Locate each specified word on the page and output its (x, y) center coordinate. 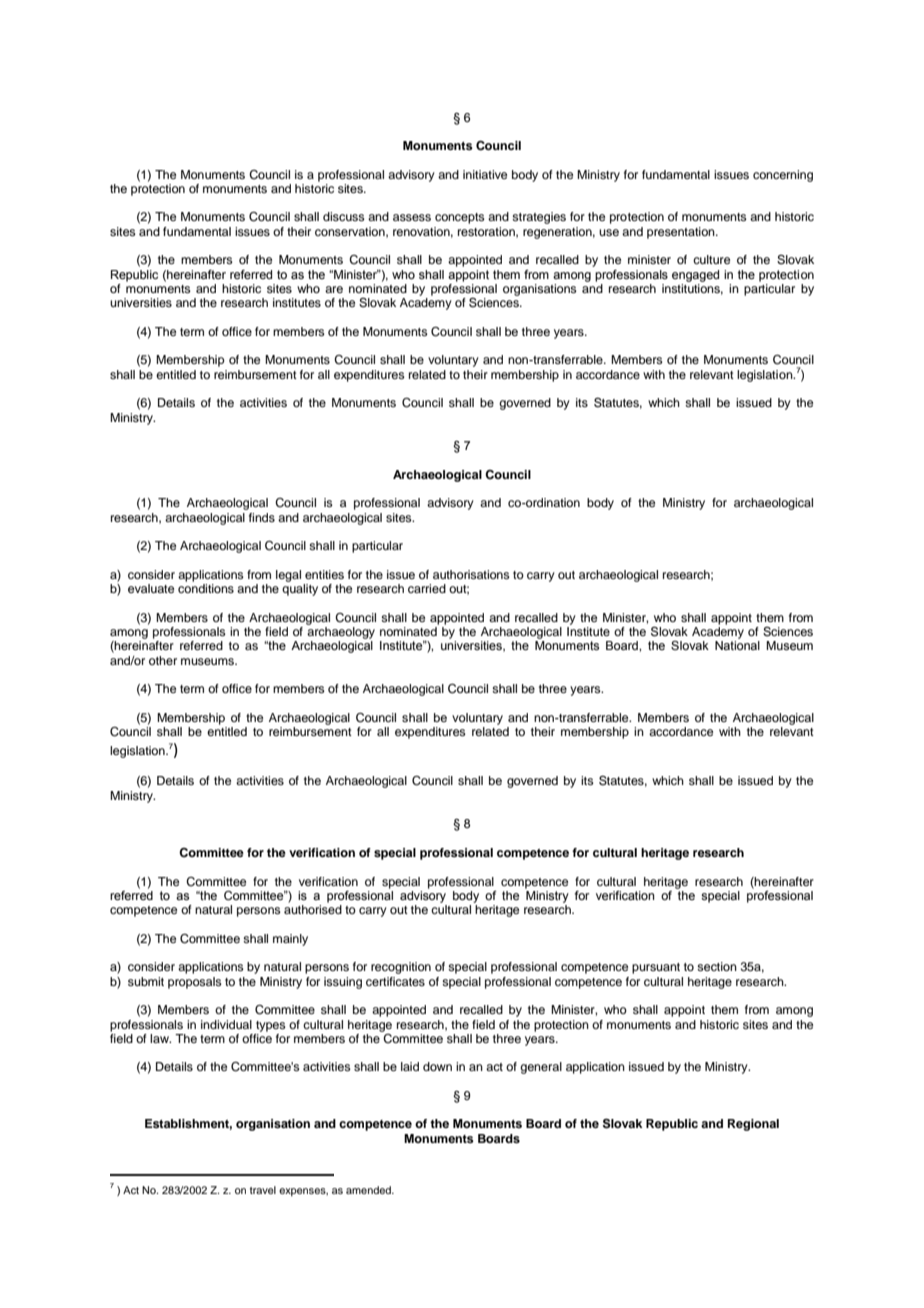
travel (263, 1190)
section (717, 966)
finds (262, 517)
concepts (460, 218)
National (737, 645)
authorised (313, 909)
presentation (682, 233)
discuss (344, 216)
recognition (401, 968)
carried (427, 588)
